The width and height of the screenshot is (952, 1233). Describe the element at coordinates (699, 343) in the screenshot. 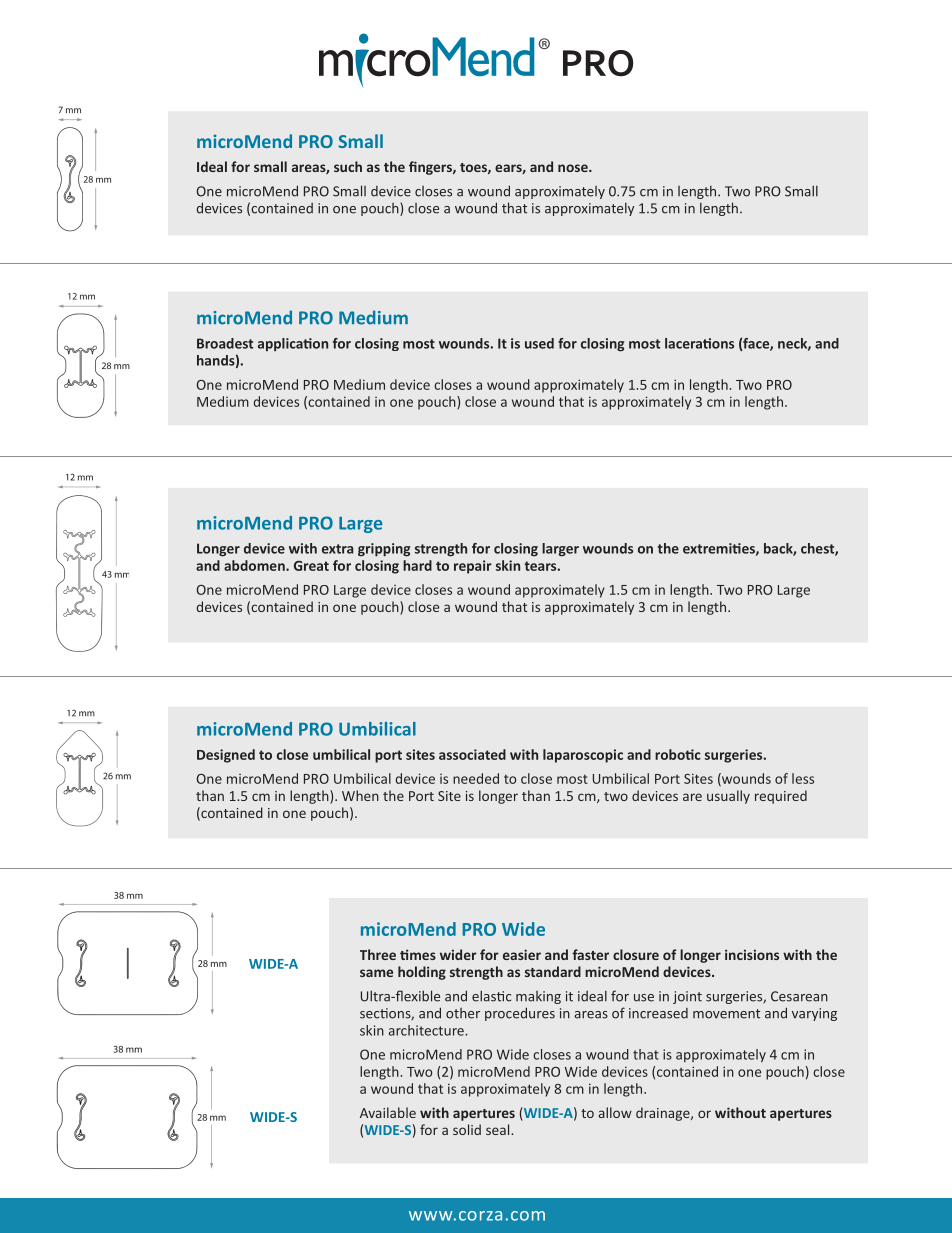

I see `lacerations` at that location.
